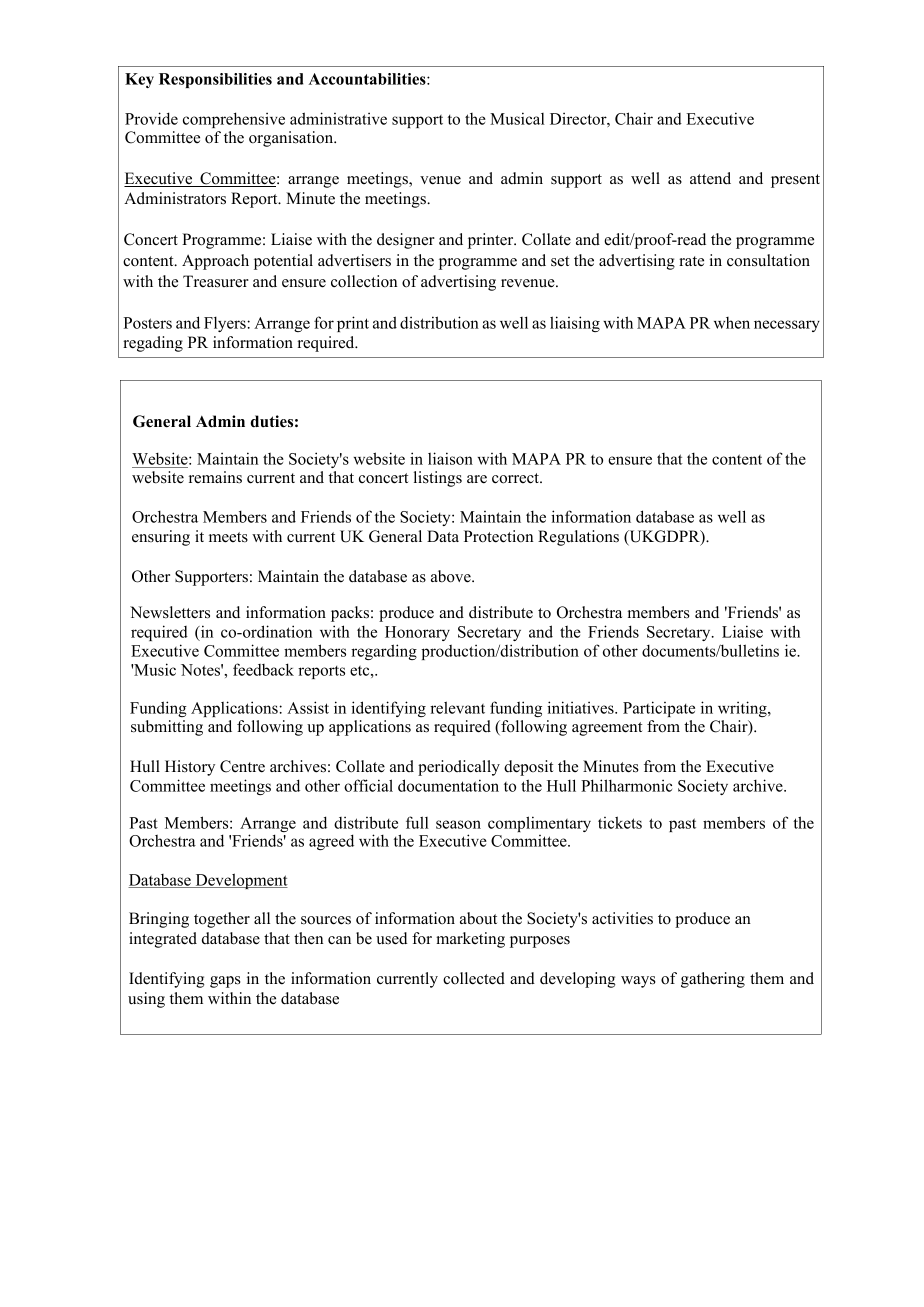 This screenshot has height=1307, width=924. Describe the element at coordinates (710, 178) in the screenshot. I see `attend` at that location.
